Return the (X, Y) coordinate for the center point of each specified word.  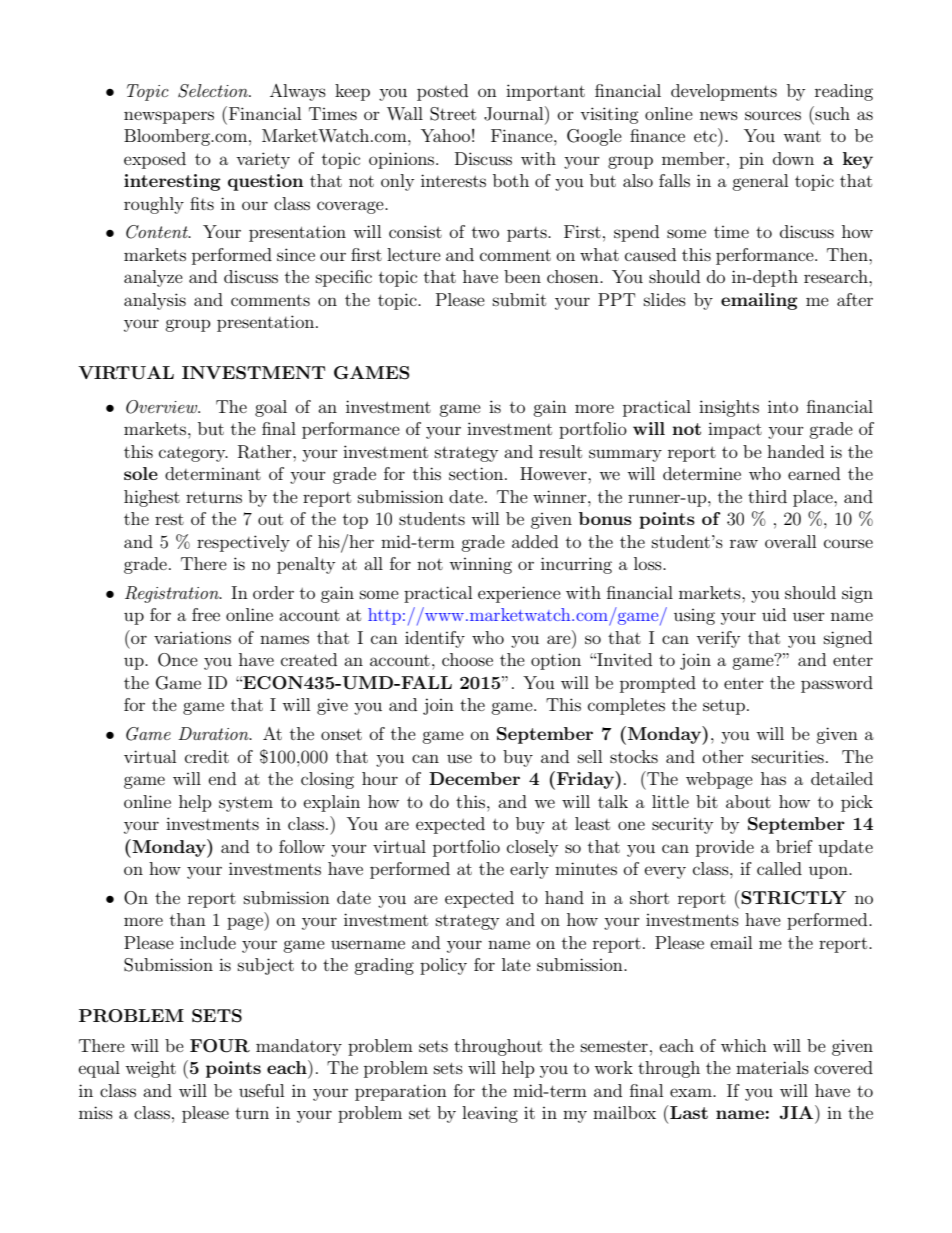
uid (774, 614)
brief (794, 846)
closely (532, 848)
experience (519, 594)
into (783, 406)
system (246, 804)
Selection (214, 91)
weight (150, 1069)
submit (519, 299)
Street (453, 114)
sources (773, 115)
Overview (163, 407)
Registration (173, 594)
